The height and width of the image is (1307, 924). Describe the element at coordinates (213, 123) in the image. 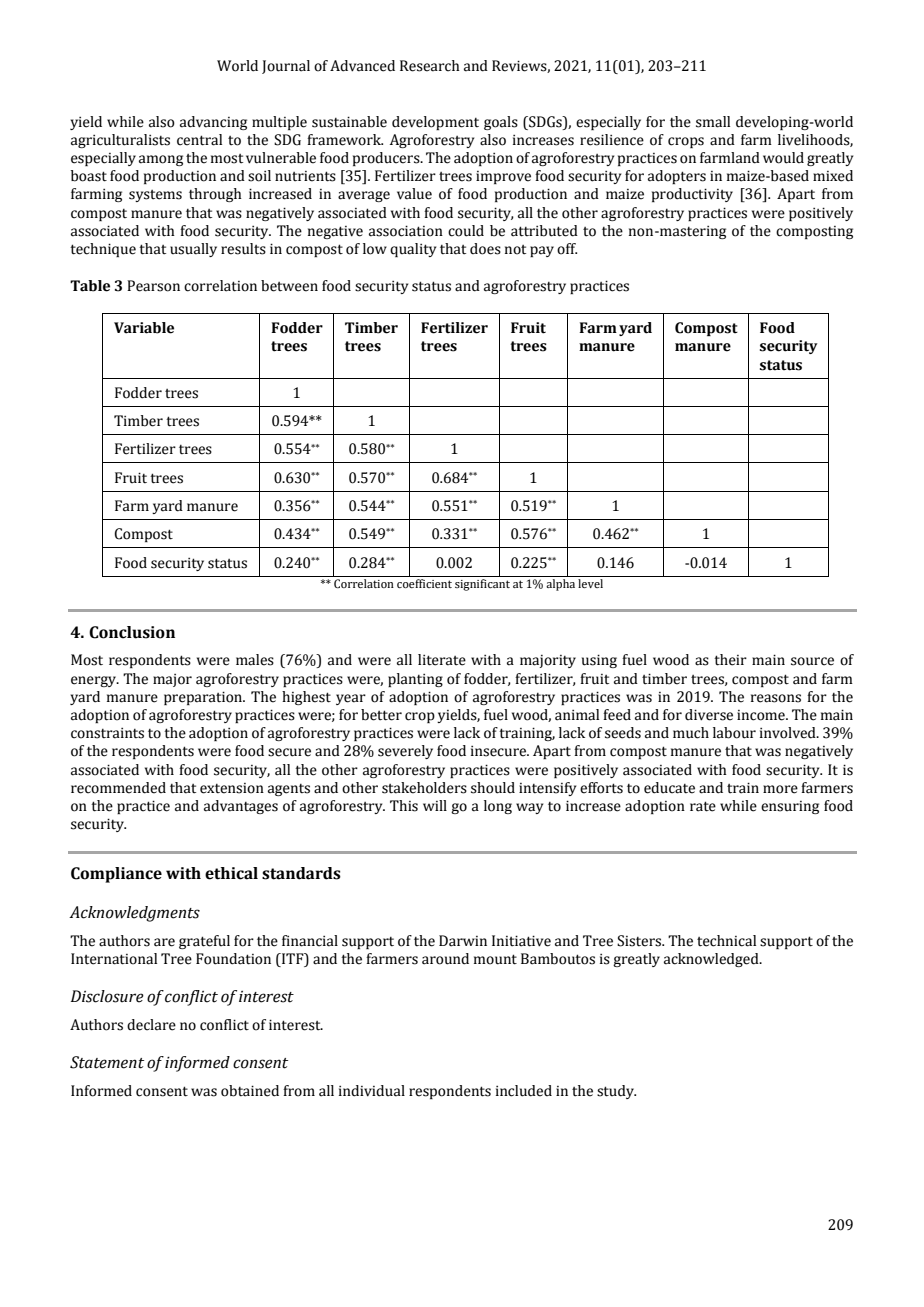

I see `advancing` at that location.
